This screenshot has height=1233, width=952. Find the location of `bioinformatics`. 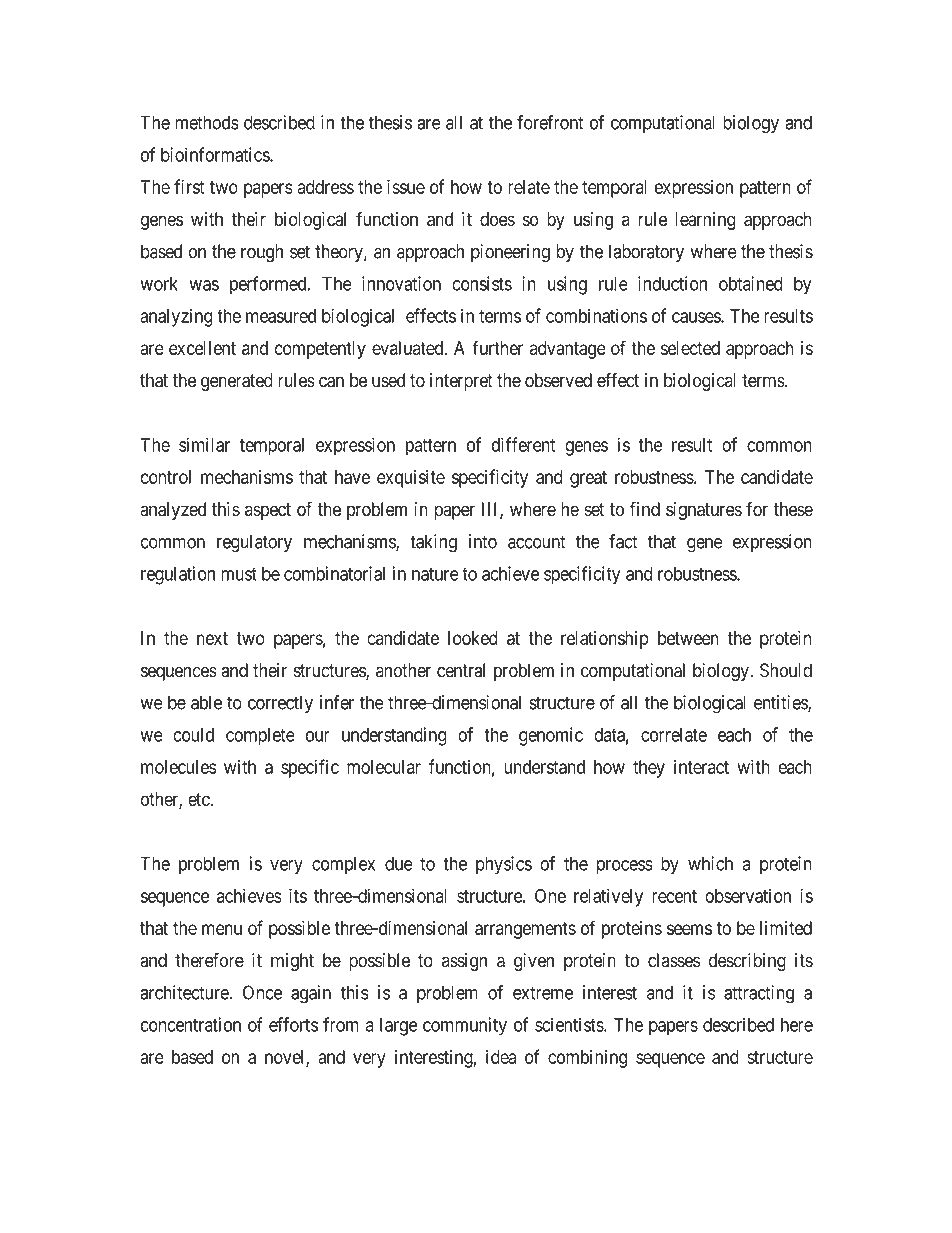

bioinformatics is located at coordinates (216, 154).
